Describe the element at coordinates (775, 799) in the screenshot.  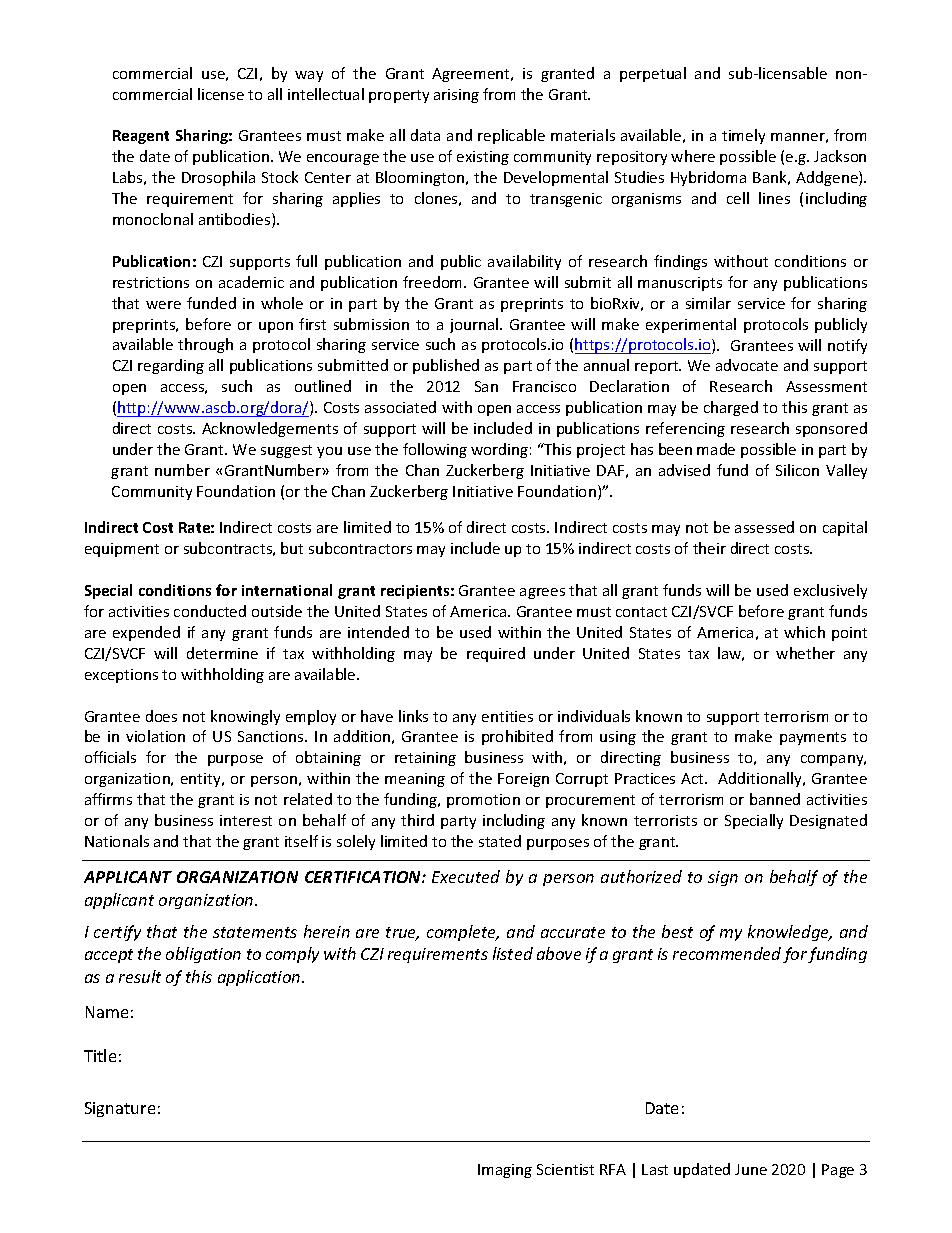
I see `banned` at that location.
